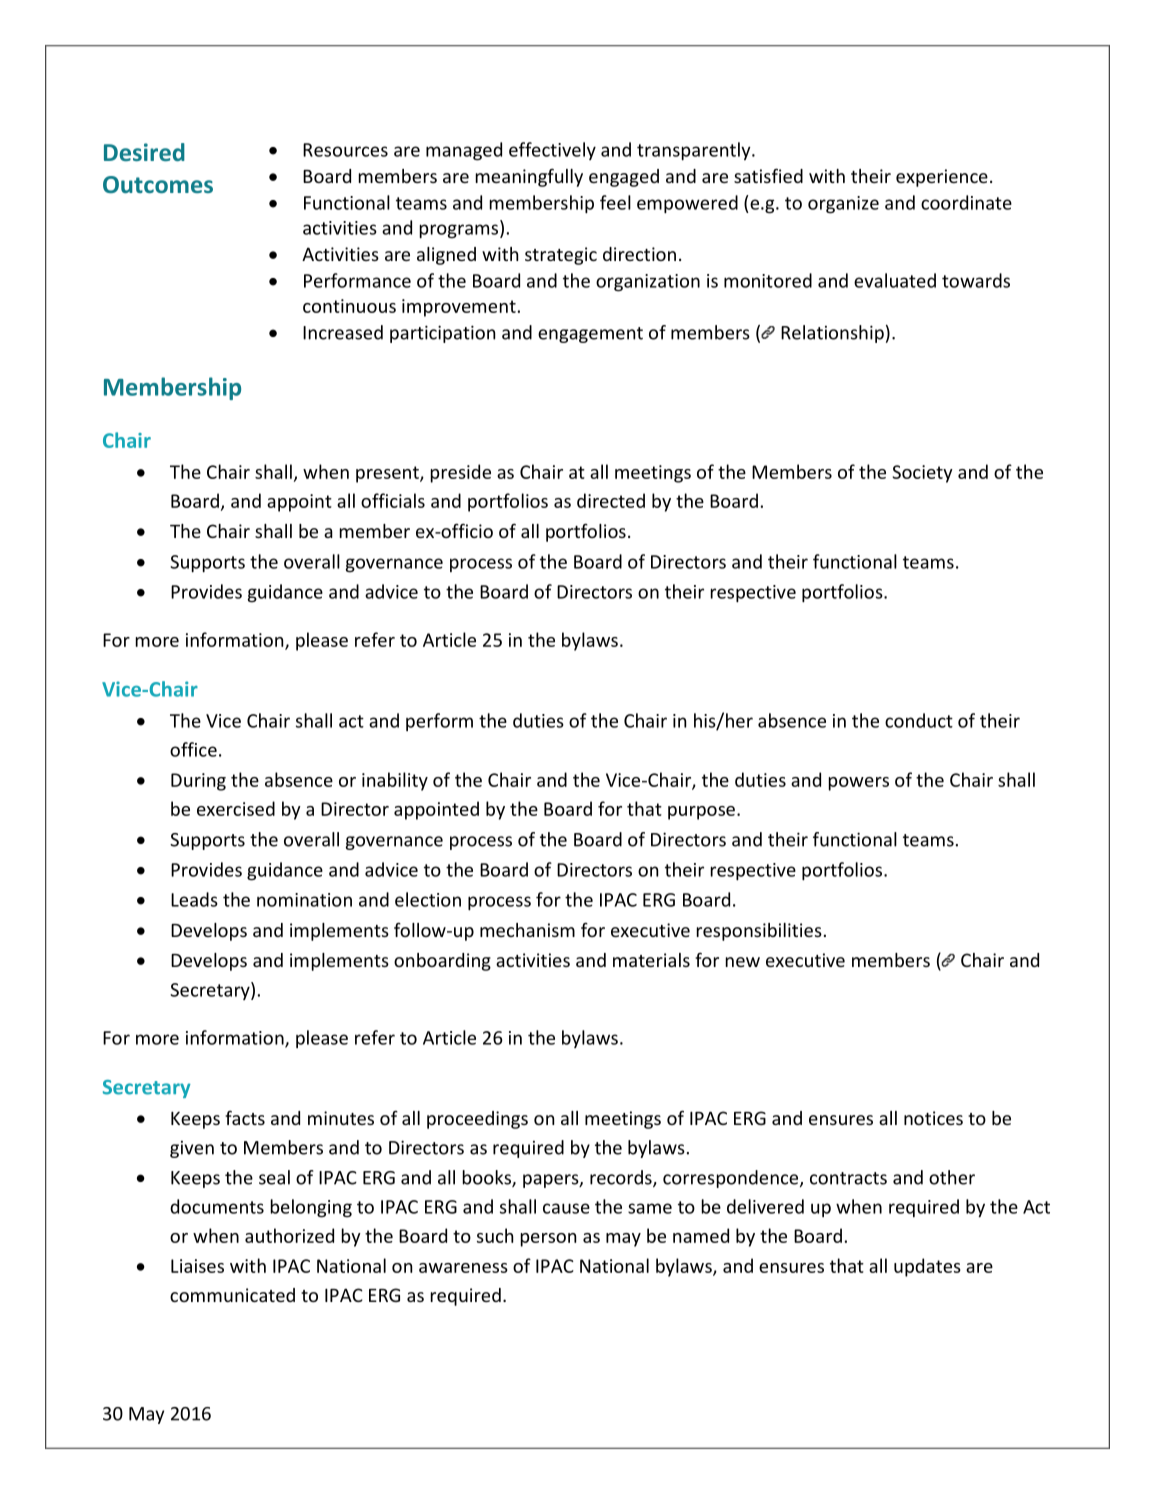  I want to click on mechanism, so click(527, 930).
